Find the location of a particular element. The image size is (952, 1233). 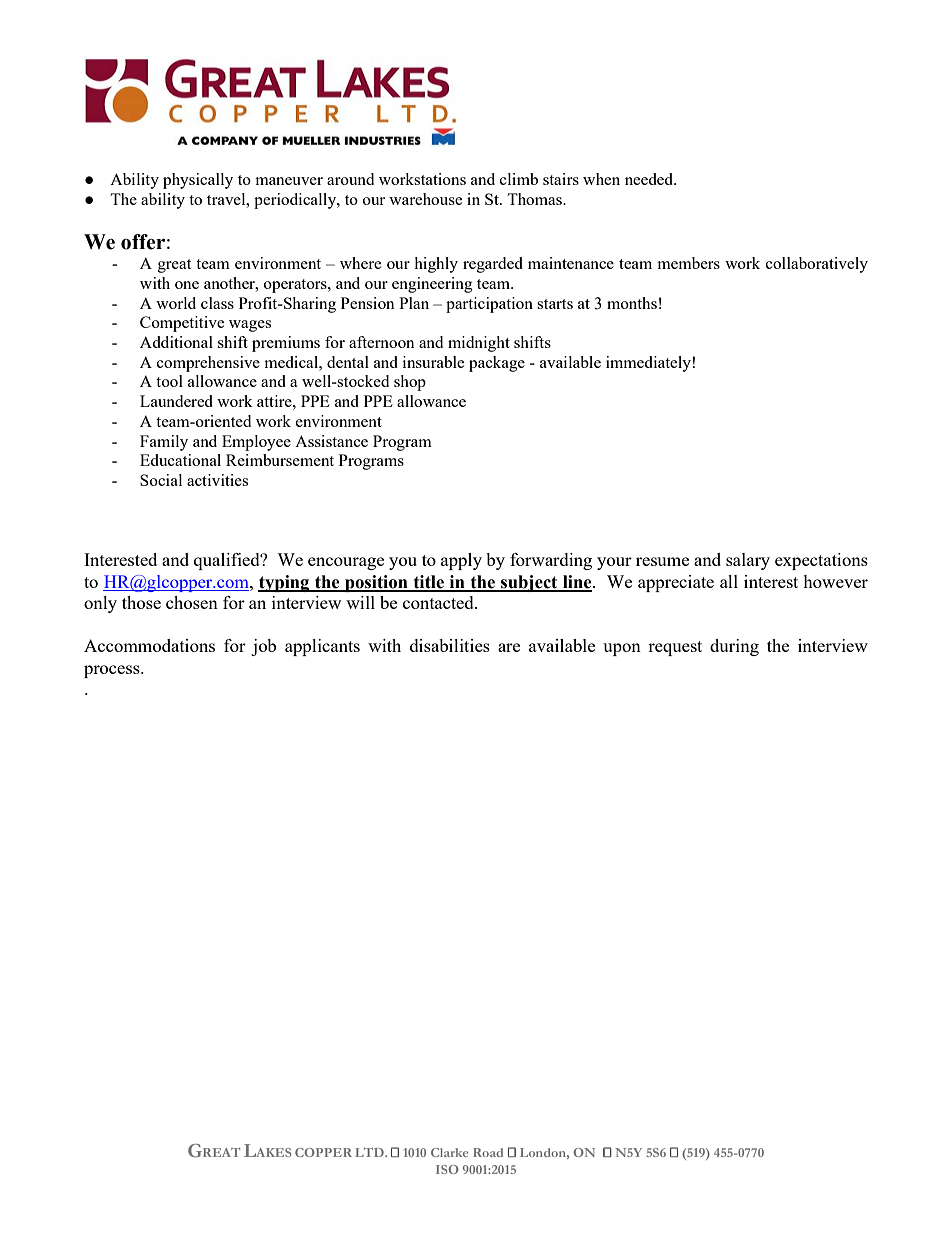

LTD is located at coordinates (370, 1152).
